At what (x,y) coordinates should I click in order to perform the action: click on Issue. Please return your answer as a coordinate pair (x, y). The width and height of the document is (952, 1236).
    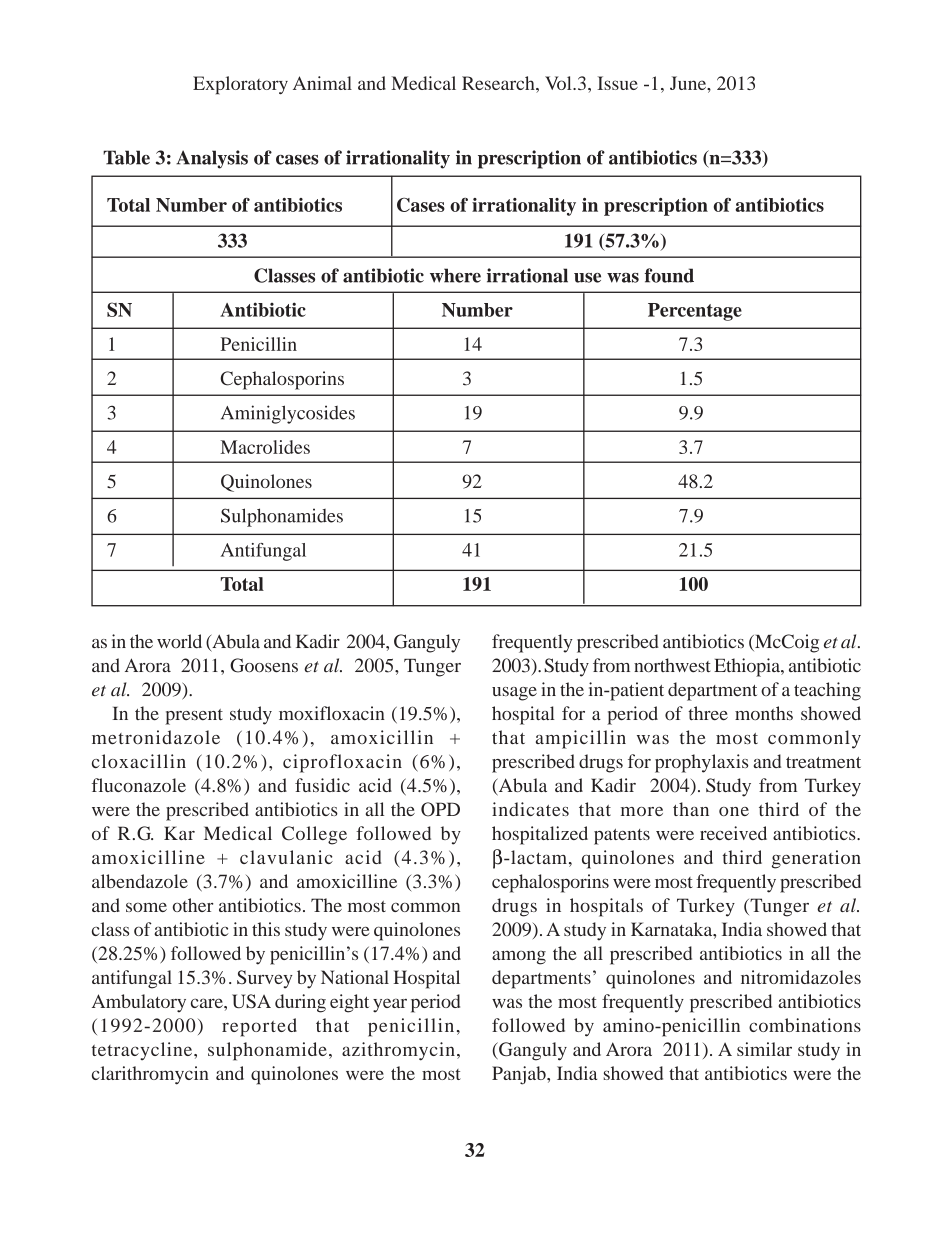
    Looking at the image, I should click on (617, 83).
